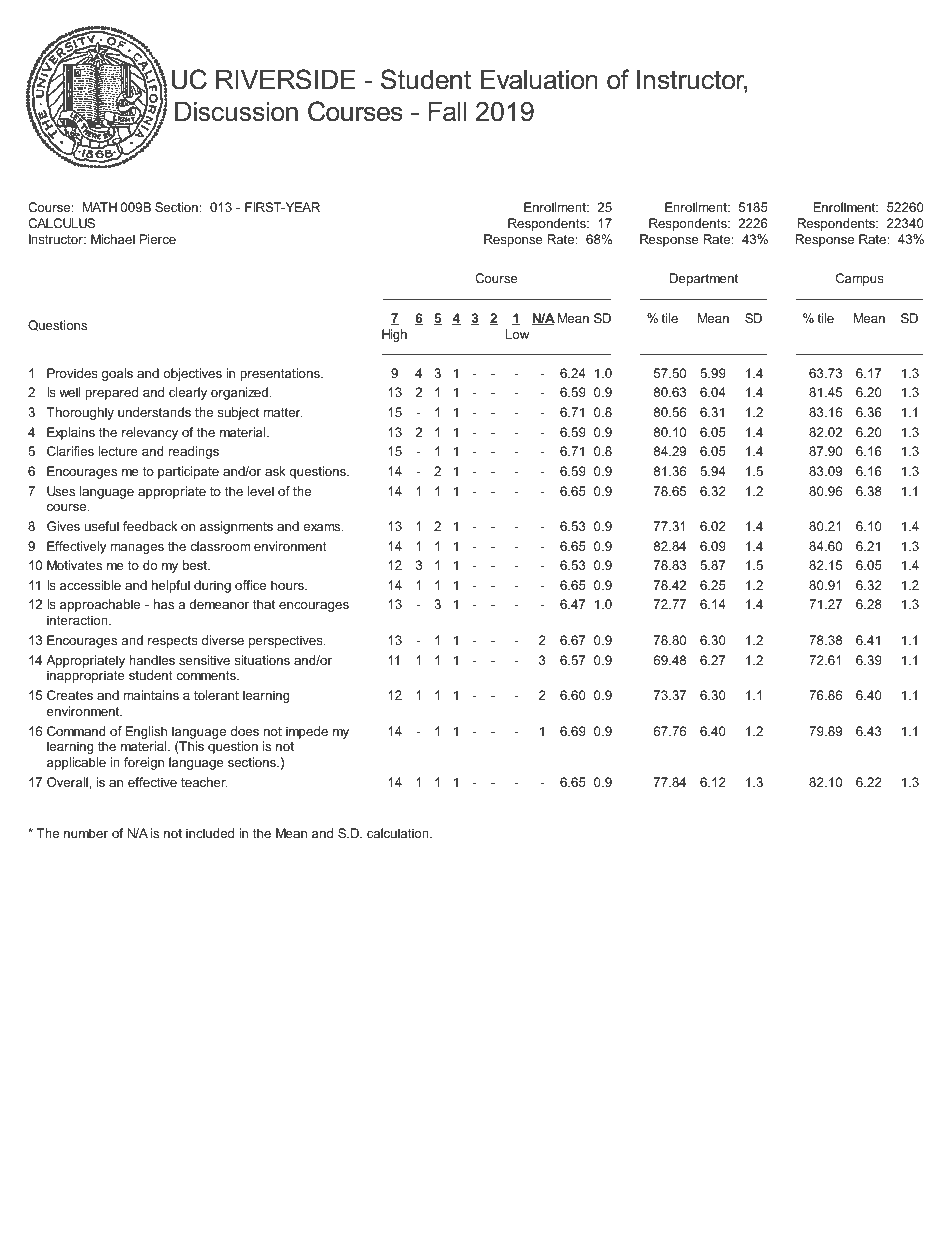 Image resolution: width=952 pixels, height=1233 pixels. Describe the element at coordinates (275, 471) in the page. I see `ask` at that location.
